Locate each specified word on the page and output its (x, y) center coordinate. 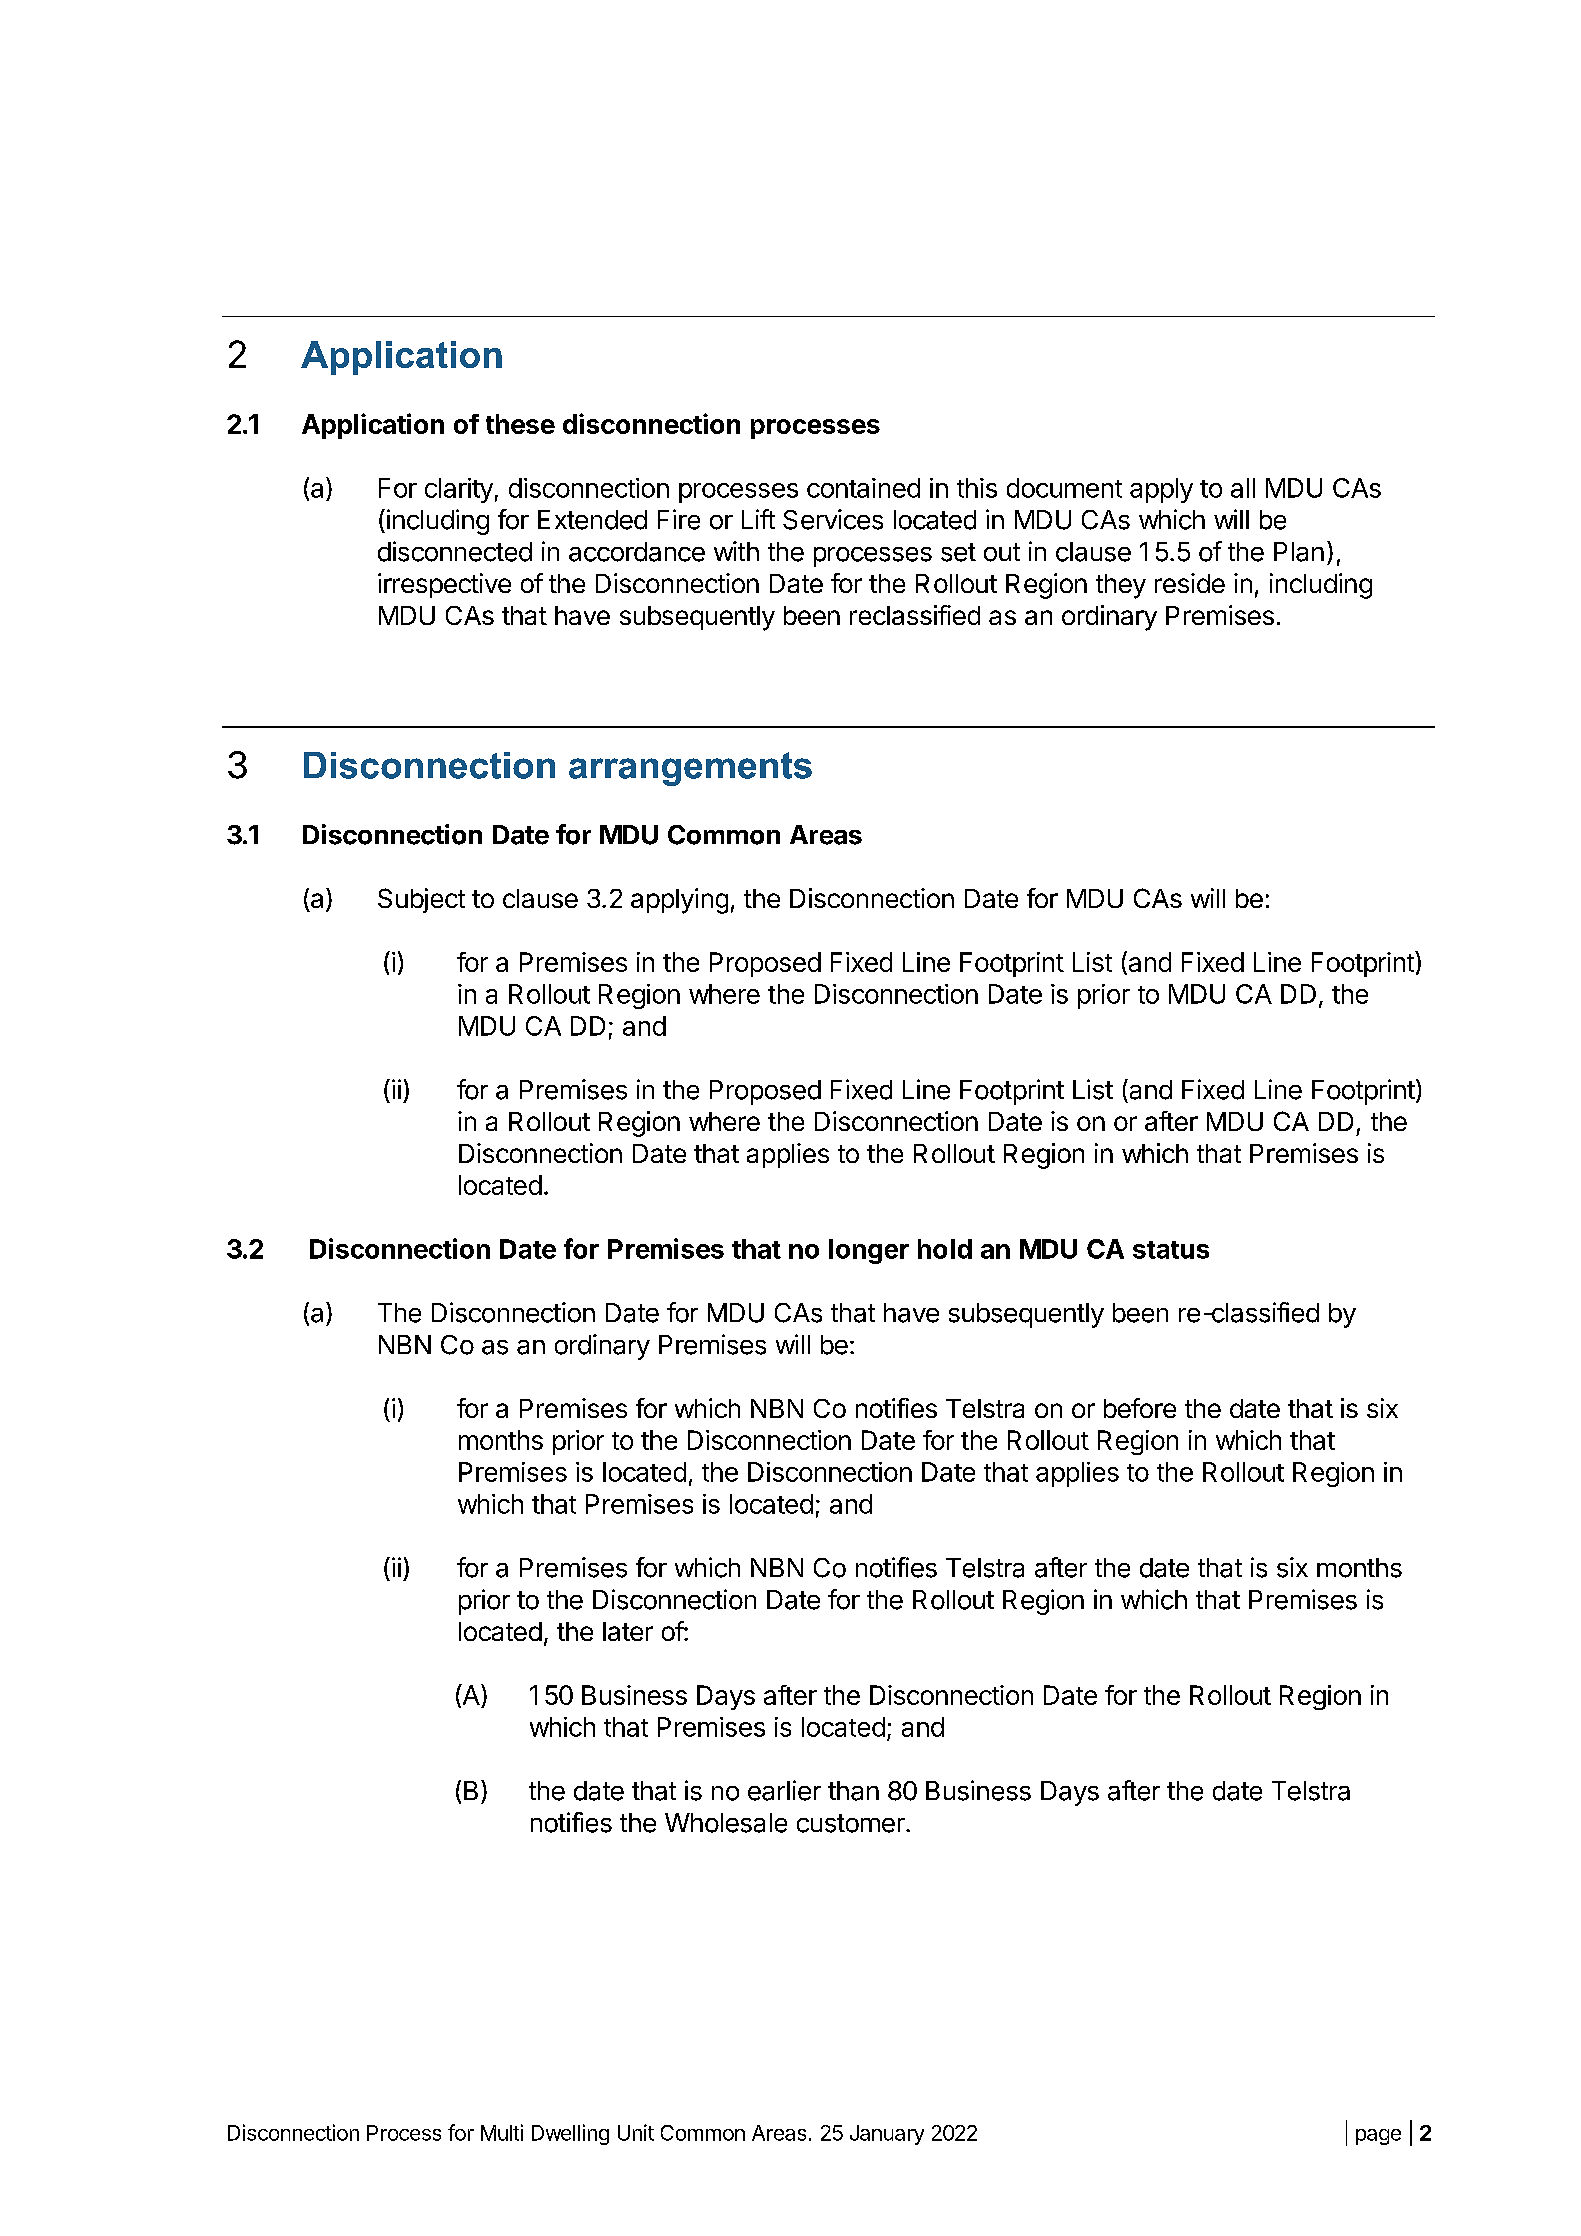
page (1378, 2137)
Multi (502, 2132)
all (1243, 488)
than (853, 1791)
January (887, 2135)
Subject (421, 900)
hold (945, 1249)
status (1171, 1250)
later (628, 1631)
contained (863, 488)
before (1140, 1408)
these (520, 424)
